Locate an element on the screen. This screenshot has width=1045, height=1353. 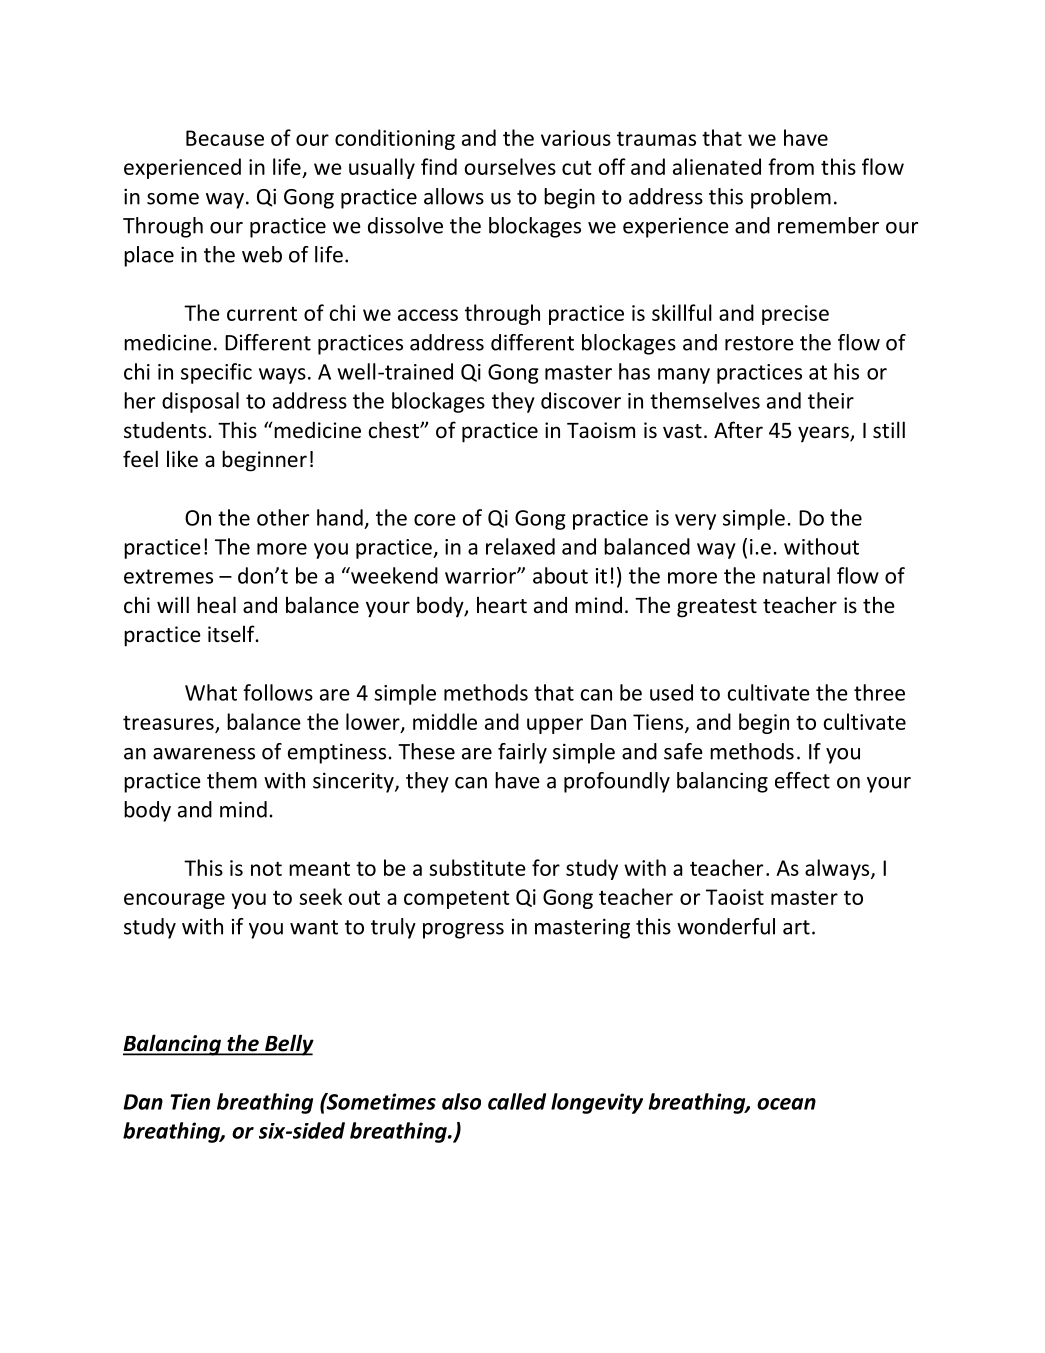
natural is located at coordinates (796, 575).
